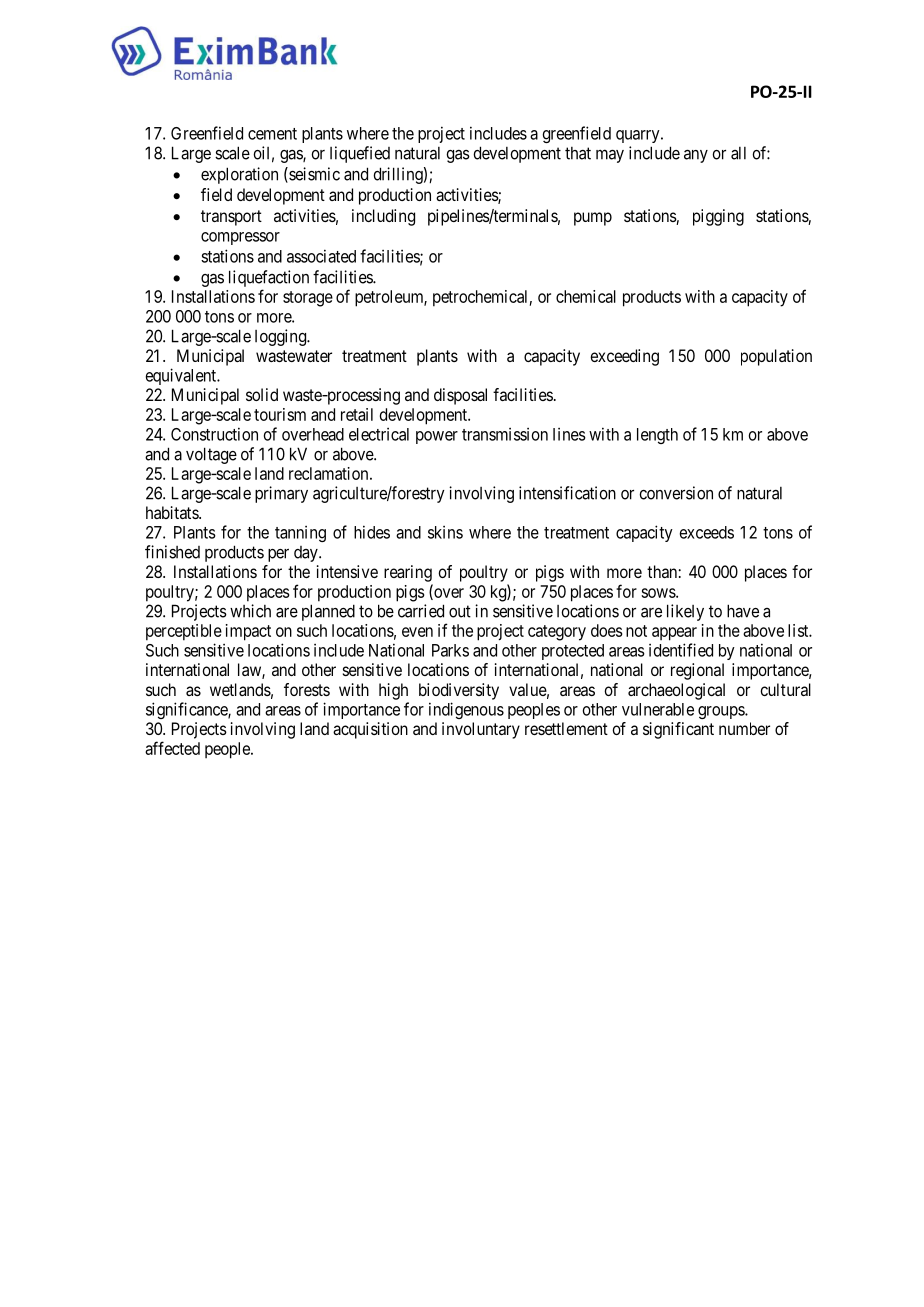  I want to click on cement, so click(272, 134).
